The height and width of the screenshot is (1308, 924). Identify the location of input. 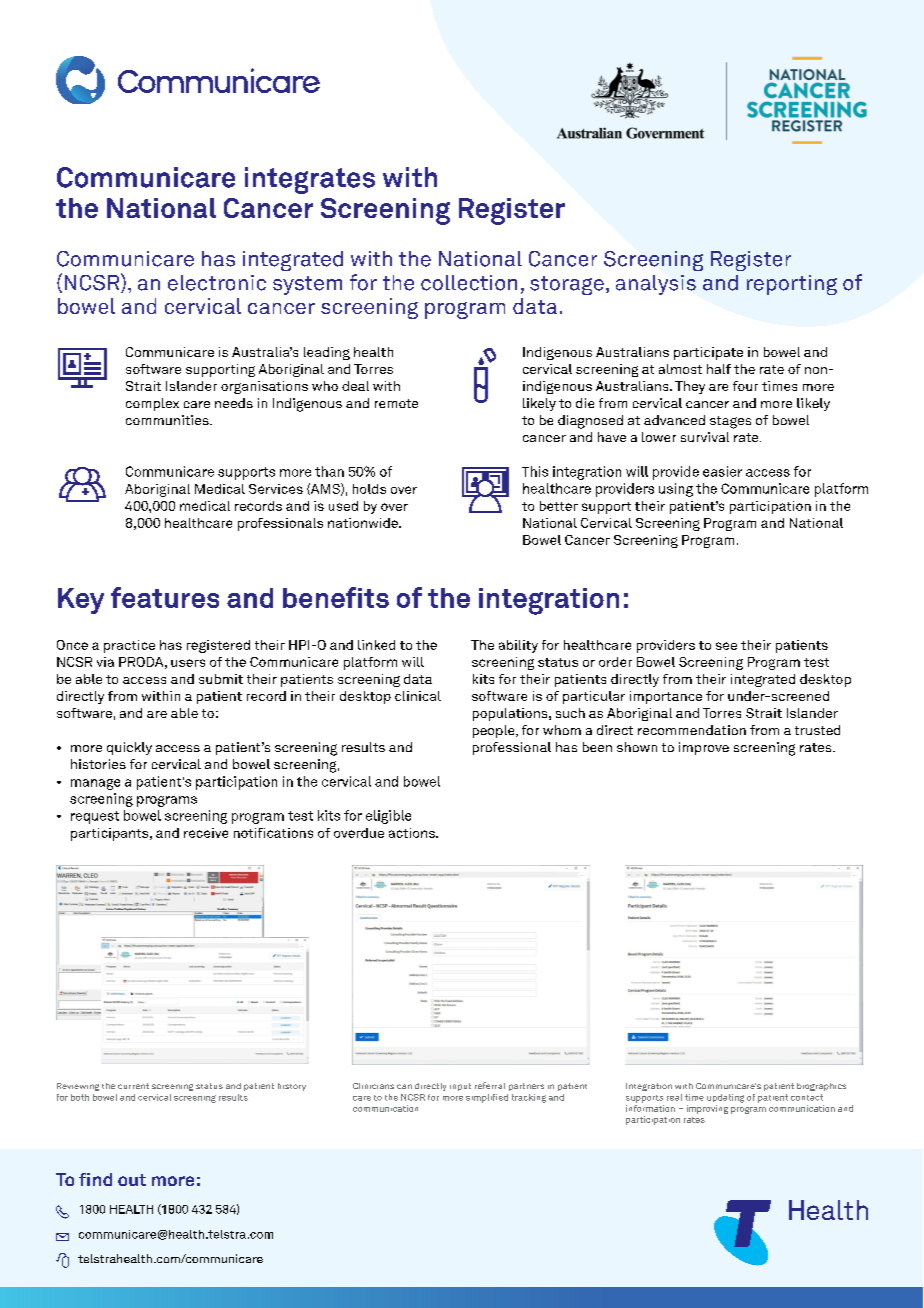
(460, 1087).
